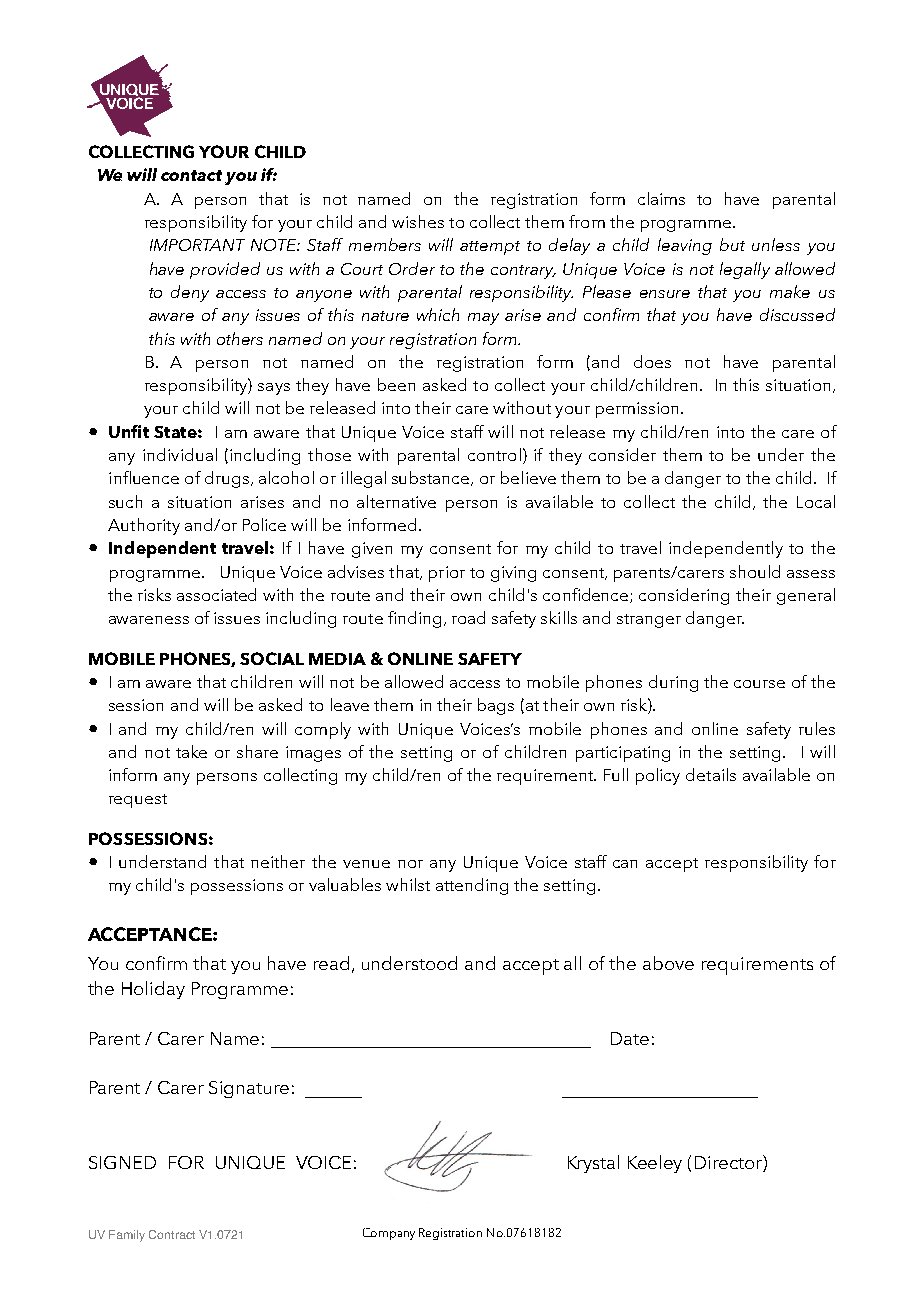 This screenshot has width=924, height=1308. What do you see at coordinates (389, 1234) in the screenshot?
I see `Company` at bounding box center [389, 1234].
